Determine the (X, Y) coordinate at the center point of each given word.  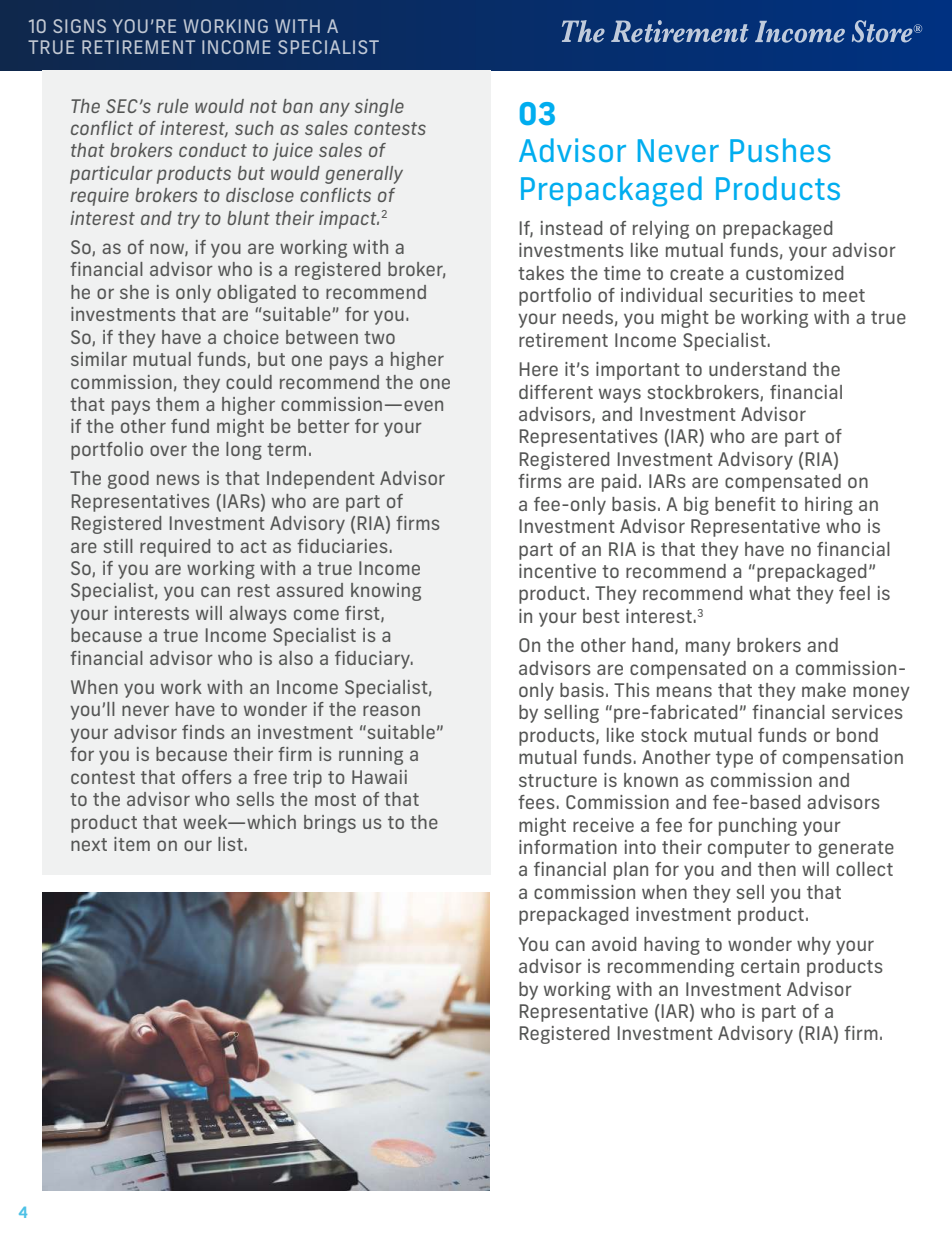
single (379, 108)
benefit (745, 504)
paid (619, 483)
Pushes (780, 150)
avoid (614, 944)
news (178, 479)
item (132, 844)
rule (172, 106)
